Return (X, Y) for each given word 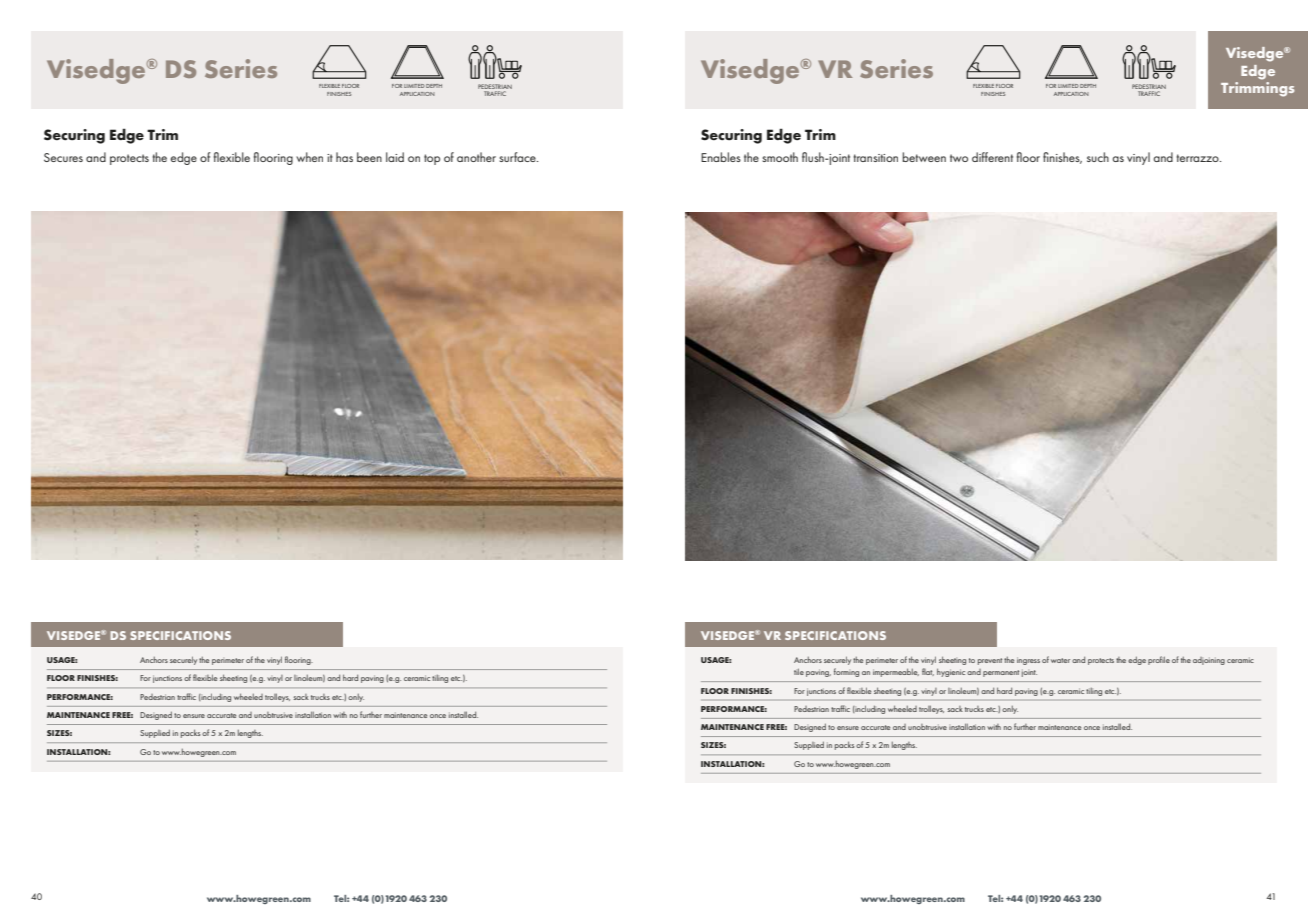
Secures (63, 157)
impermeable (896, 672)
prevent (990, 661)
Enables (721, 157)
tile (799, 671)
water (1060, 660)
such (1098, 157)
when (309, 157)
